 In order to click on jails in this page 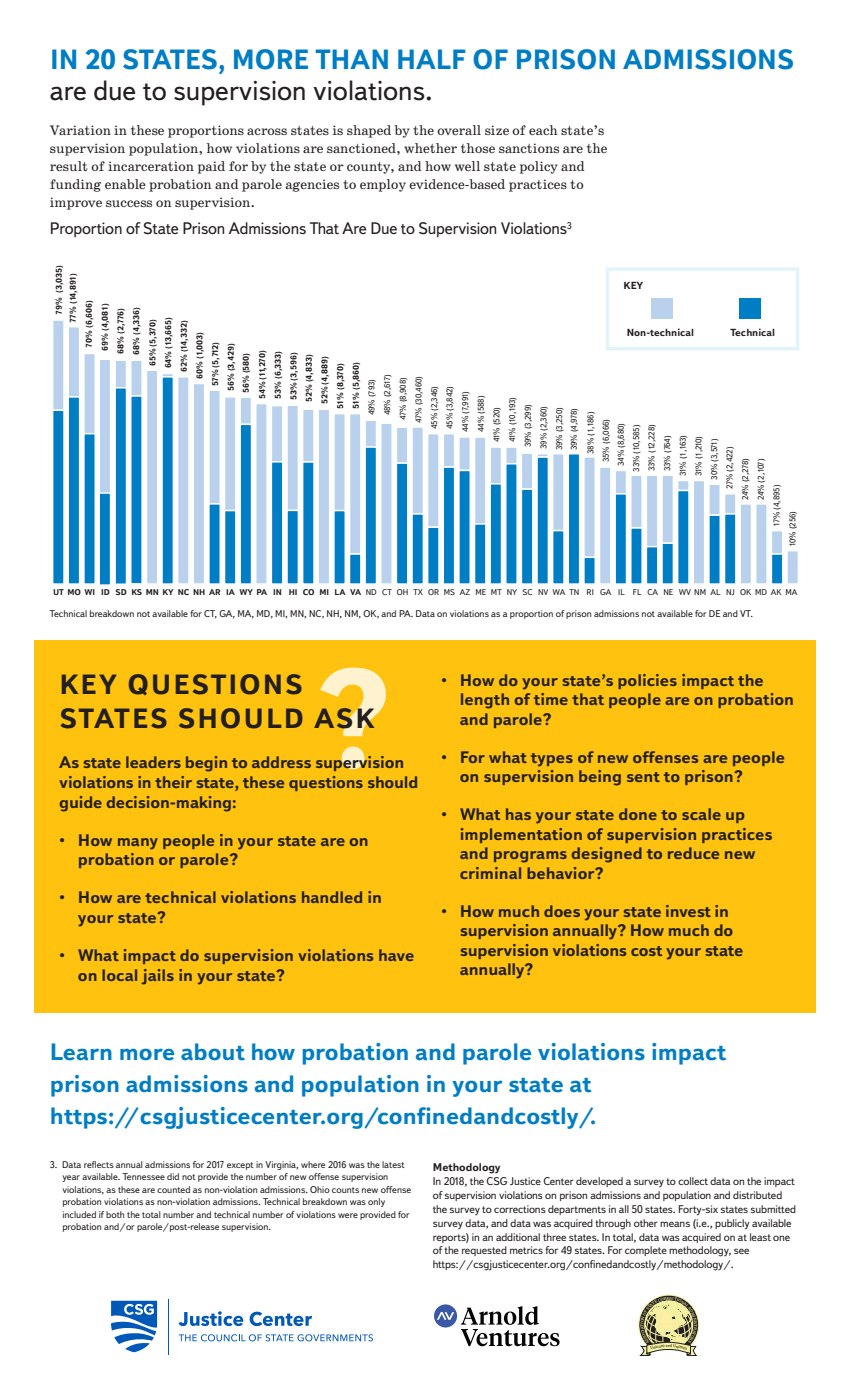, I will do `click(157, 977)`.
